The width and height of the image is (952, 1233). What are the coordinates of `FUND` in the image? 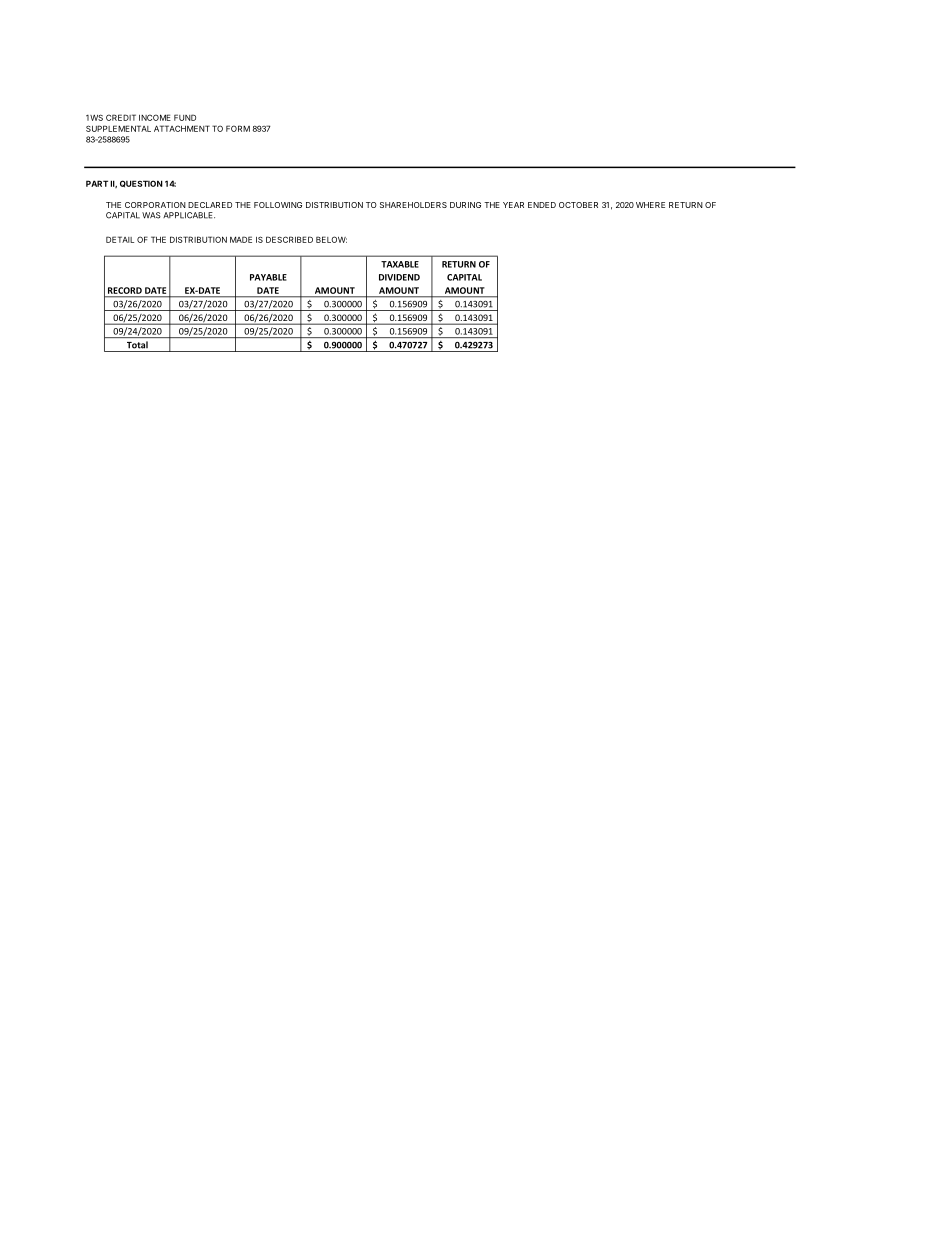 It's located at (185, 117).
